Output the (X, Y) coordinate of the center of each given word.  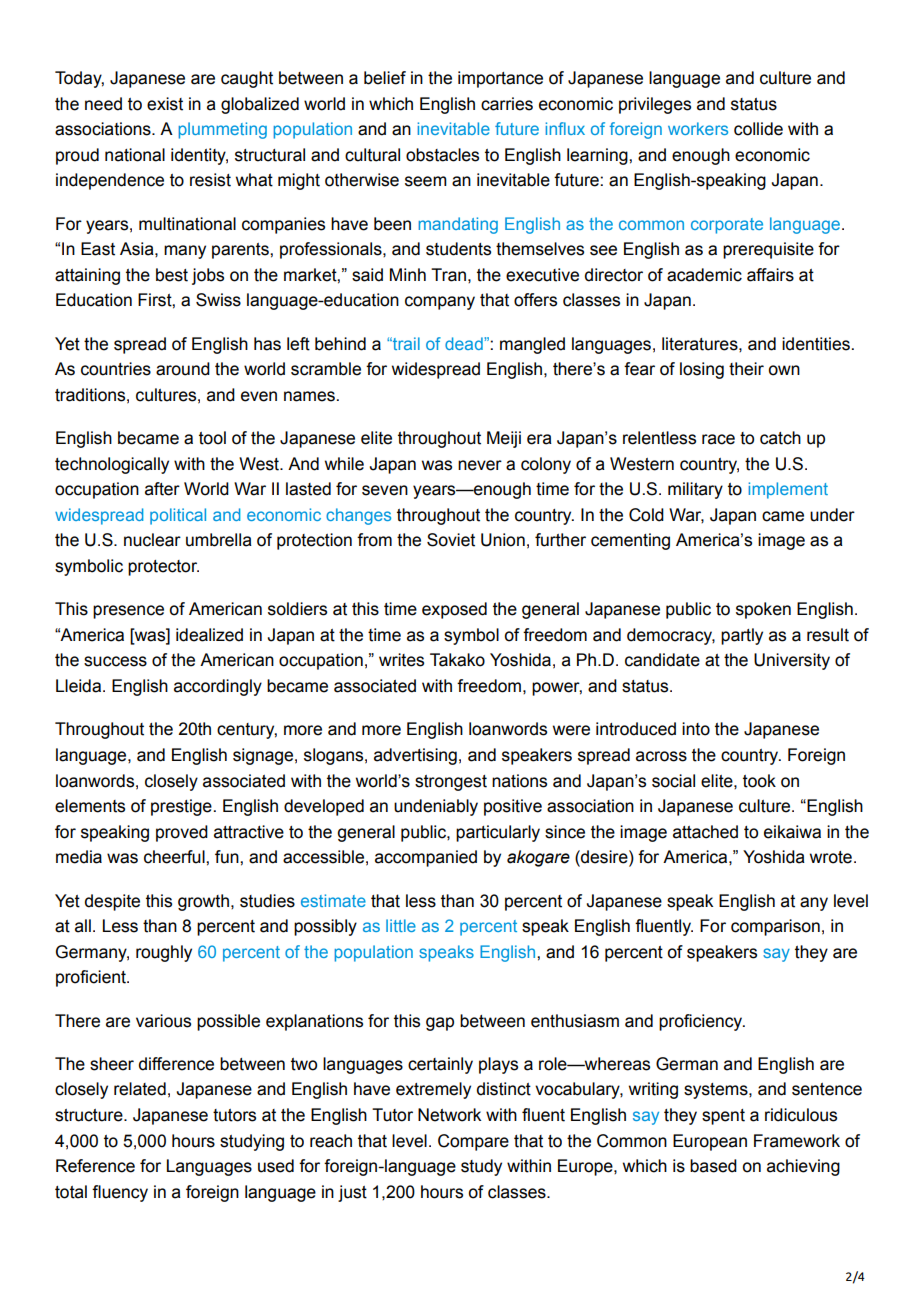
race (718, 439)
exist (165, 104)
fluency (120, 1193)
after (162, 489)
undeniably (436, 807)
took (759, 781)
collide (758, 129)
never (480, 465)
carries (507, 104)
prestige (181, 807)
